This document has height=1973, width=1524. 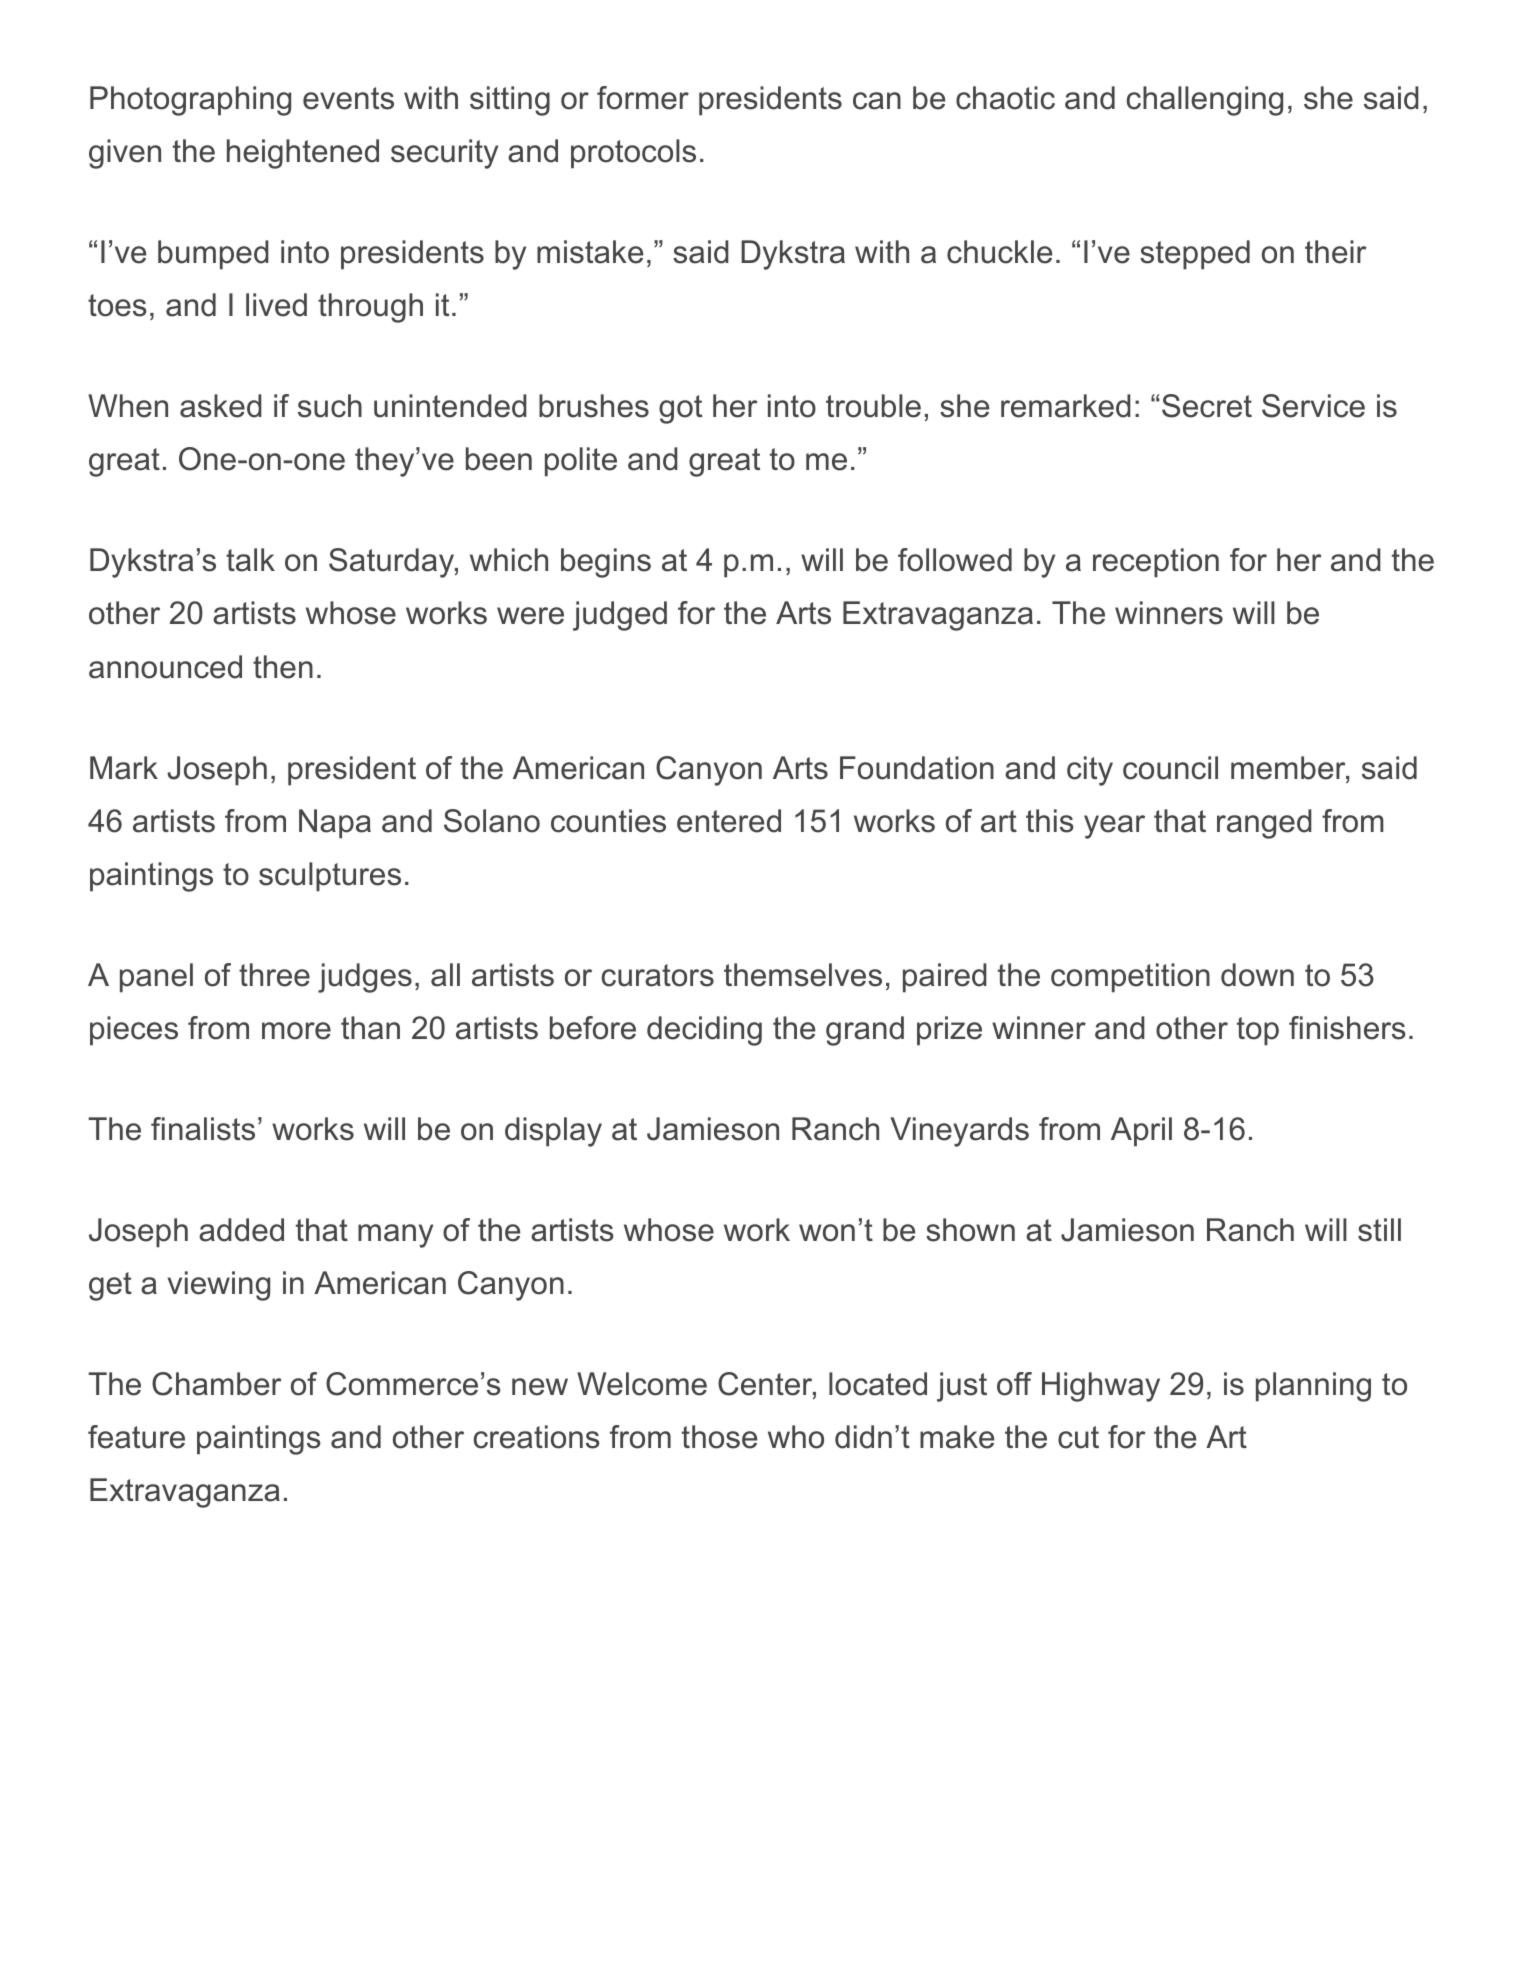 I want to click on protocols, so click(x=633, y=154).
